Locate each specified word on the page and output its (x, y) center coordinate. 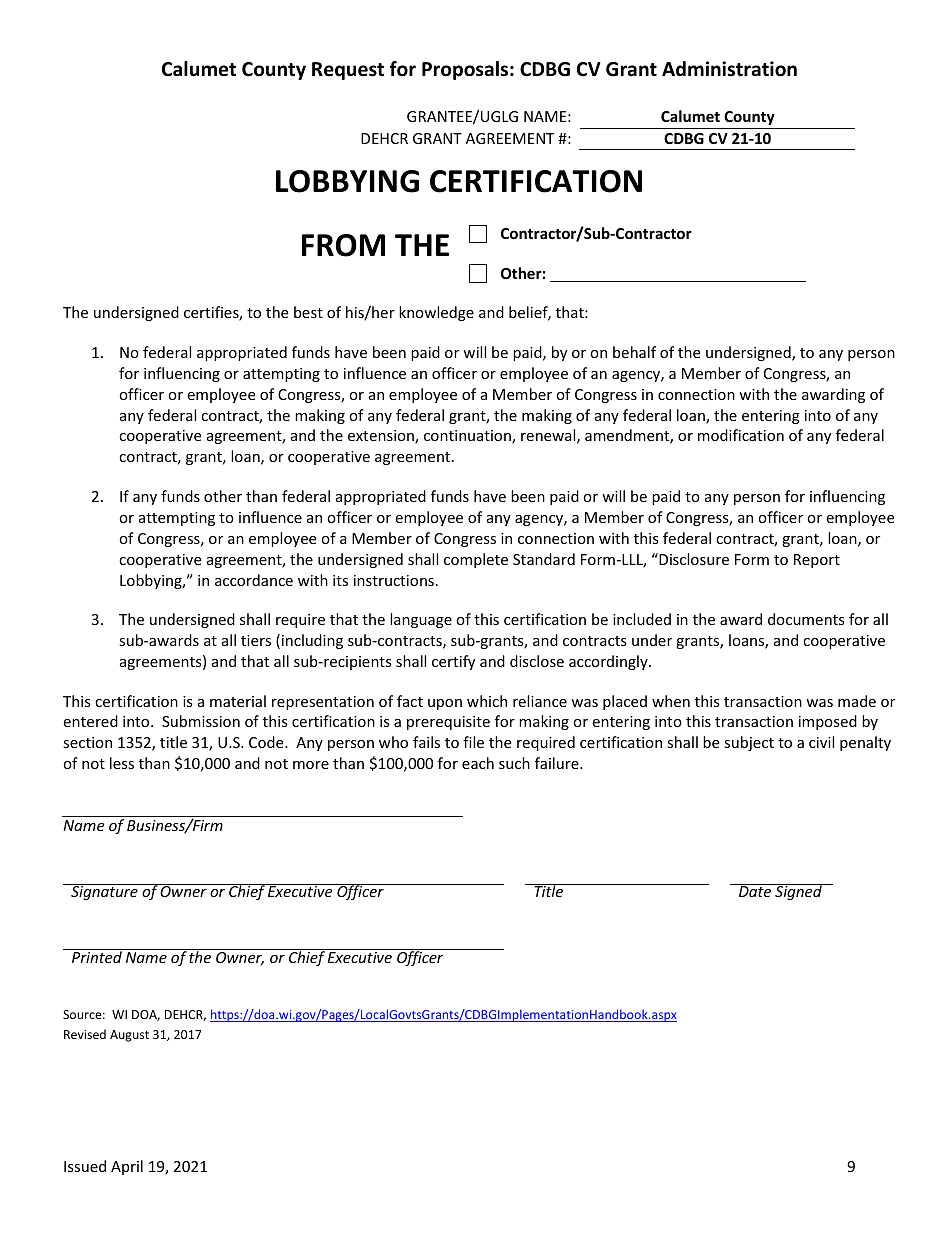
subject (749, 743)
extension (382, 437)
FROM (343, 245)
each (478, 763)
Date (755, 891)
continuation (468, 437)
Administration (729, 69)
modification (741, 435)
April (127, 1167)
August (129, 1036)
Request (348, 71)
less (122, 763)
